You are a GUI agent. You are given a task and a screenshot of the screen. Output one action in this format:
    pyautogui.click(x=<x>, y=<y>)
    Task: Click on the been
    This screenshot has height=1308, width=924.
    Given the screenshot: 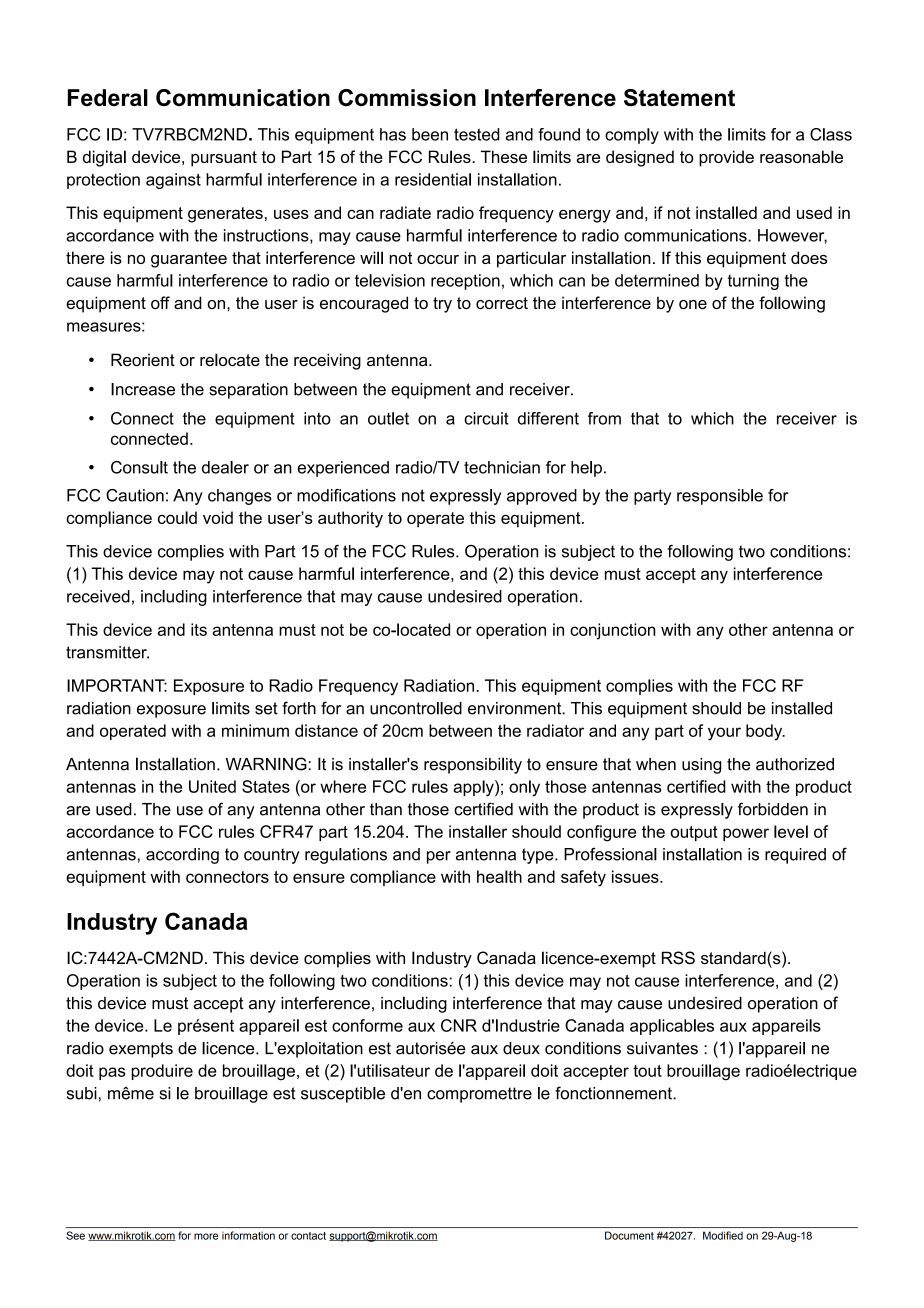 What is the action you would take?
    pyautogui.click(x=430, y=134)
